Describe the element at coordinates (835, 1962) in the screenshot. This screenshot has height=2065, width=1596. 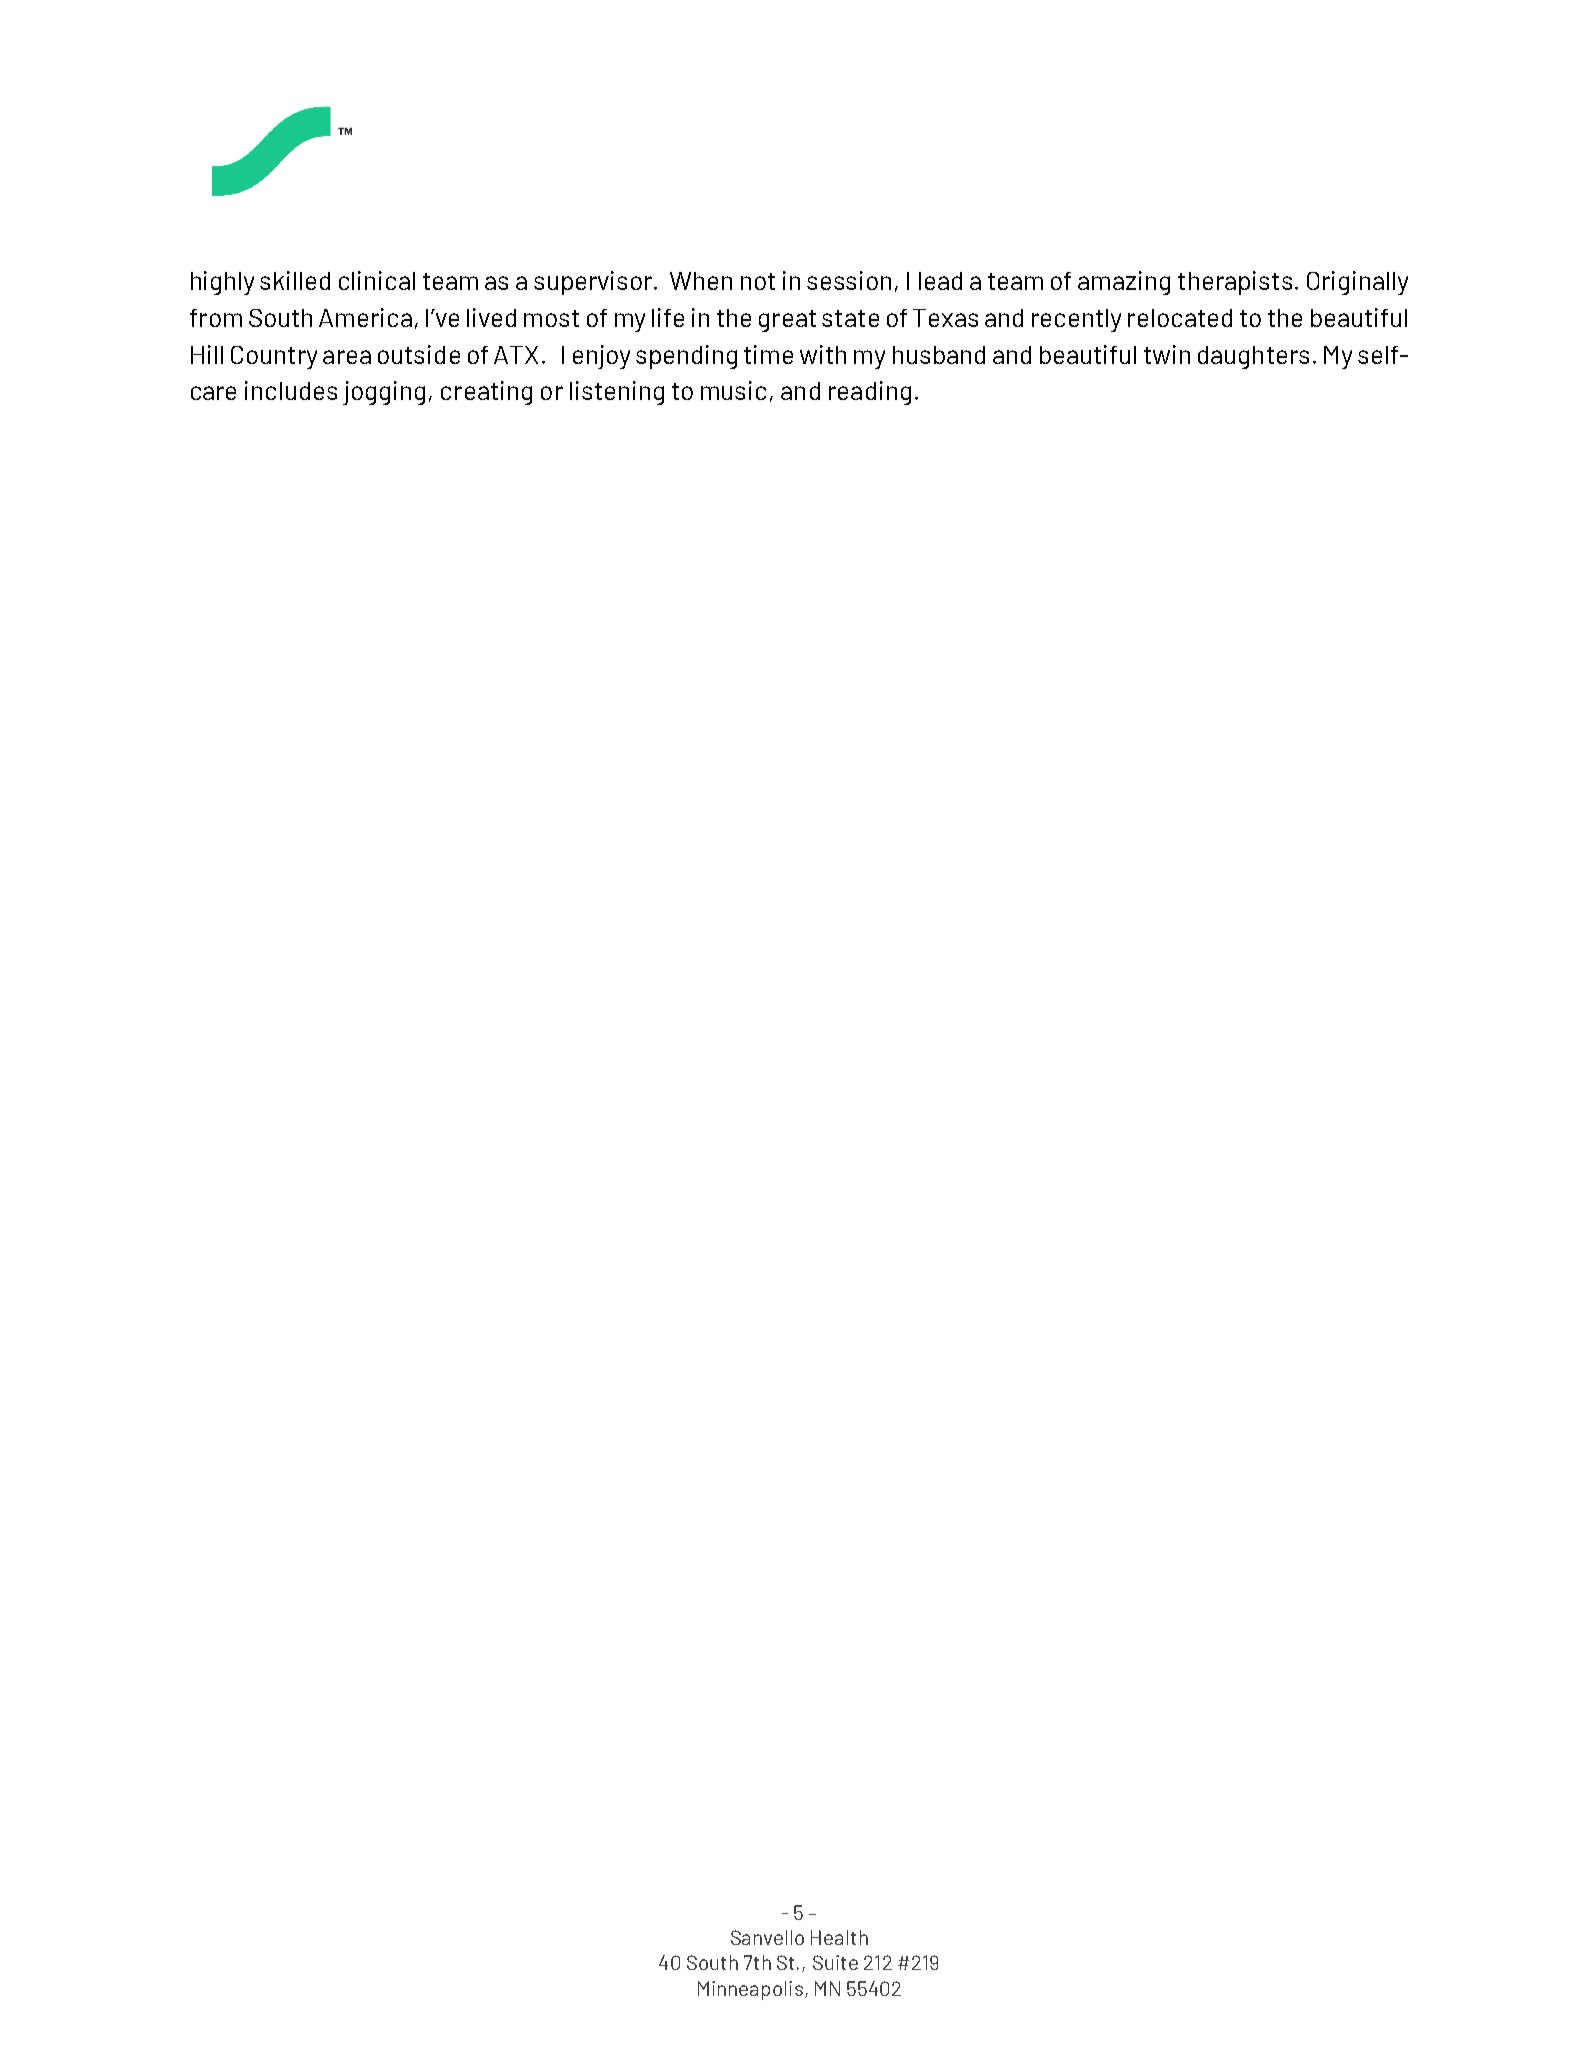
I see `Suite` at that location.
